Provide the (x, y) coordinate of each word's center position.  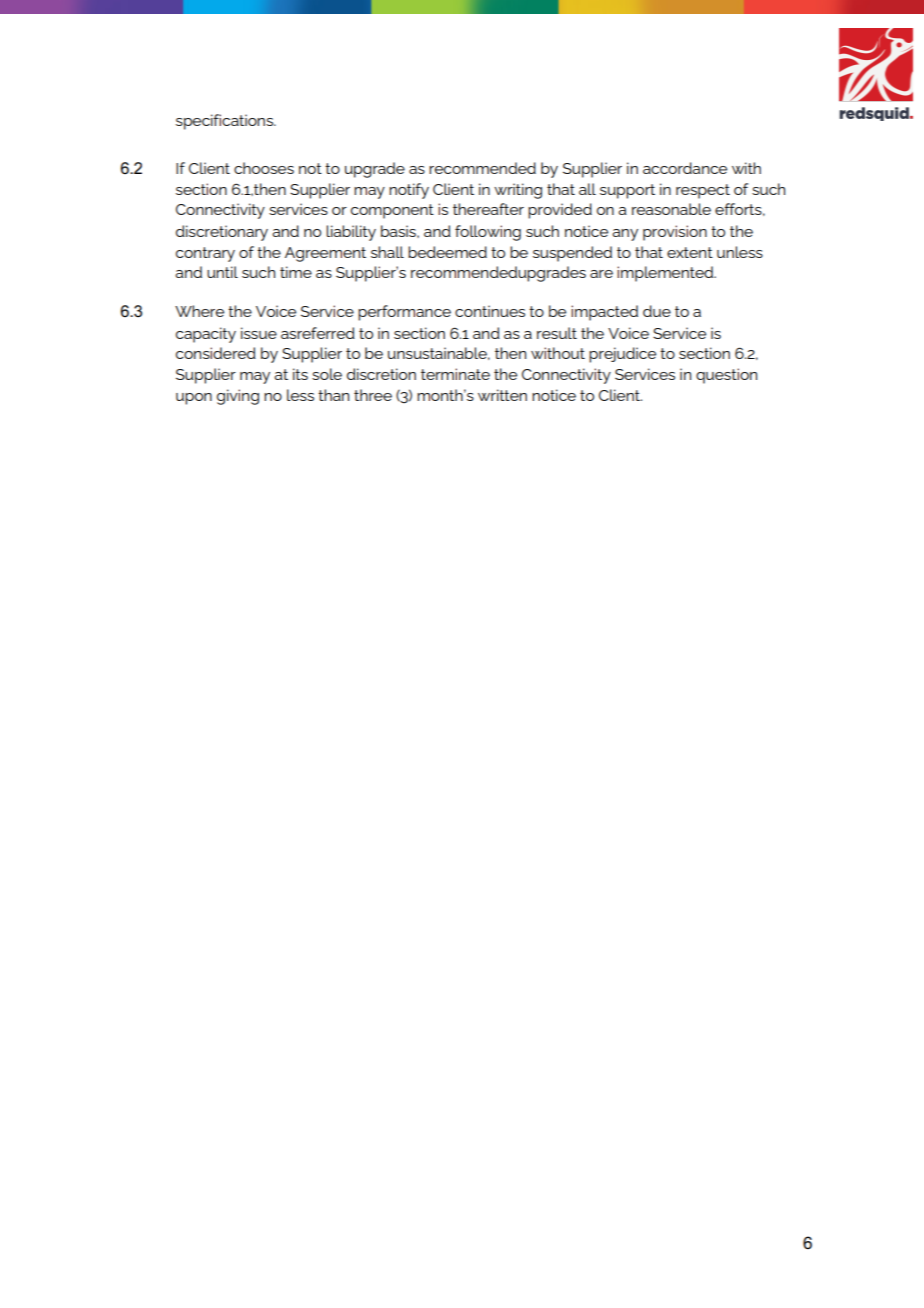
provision (675, 233)
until (222, 272)
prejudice (622, 355)
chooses (264, 168)
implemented (666, 274)
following (488, 233)
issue (259, 333)
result (557, 333)
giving (238, 397)
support (627, 191)
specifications (225, 122)
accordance (685, 168)
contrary (205, 254)
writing (518, 191)
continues (490, 311)
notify (409, 191)
